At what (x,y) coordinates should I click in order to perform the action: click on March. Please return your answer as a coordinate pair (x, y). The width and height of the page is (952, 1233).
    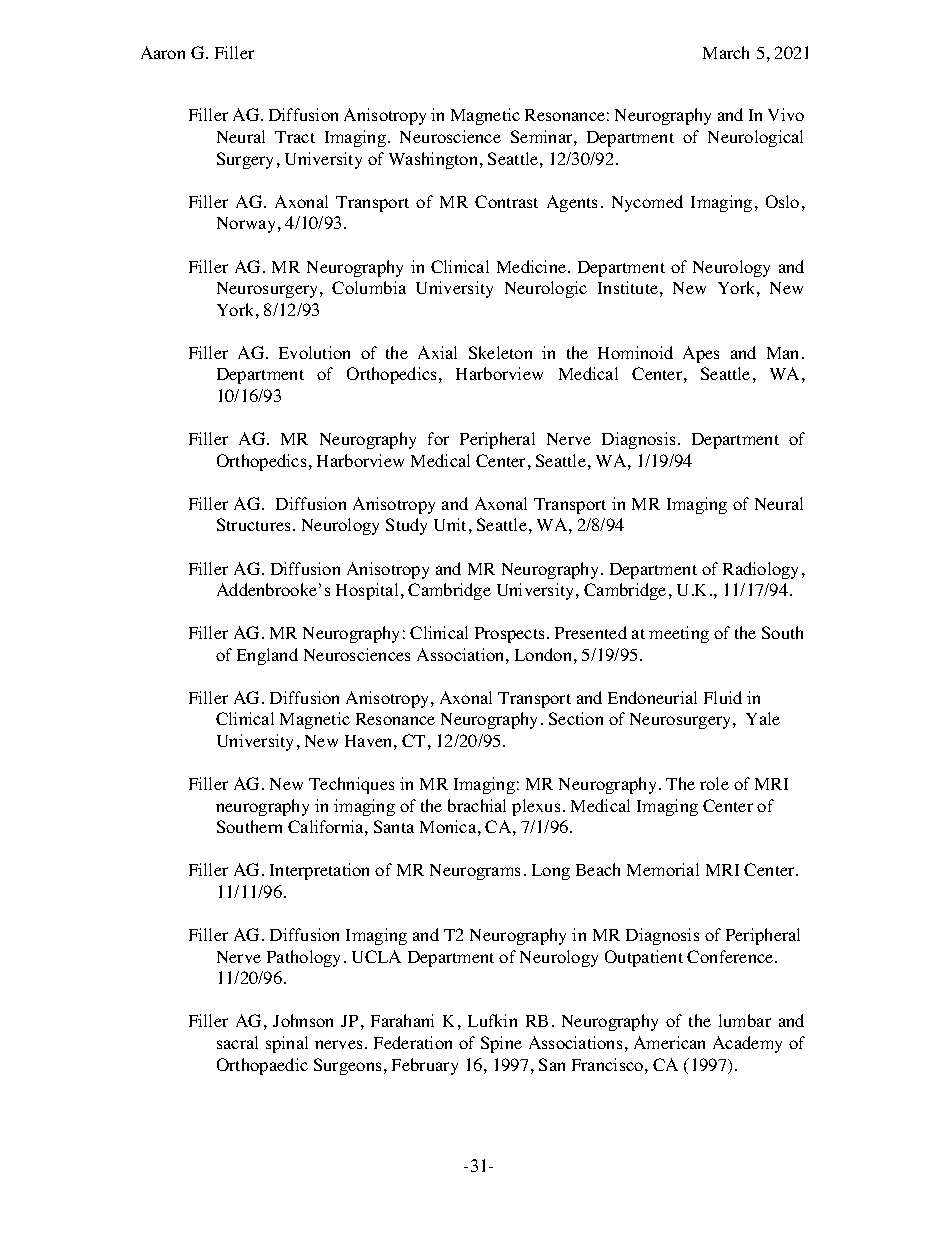
    Looking at the image, I should click on (726, 52).
